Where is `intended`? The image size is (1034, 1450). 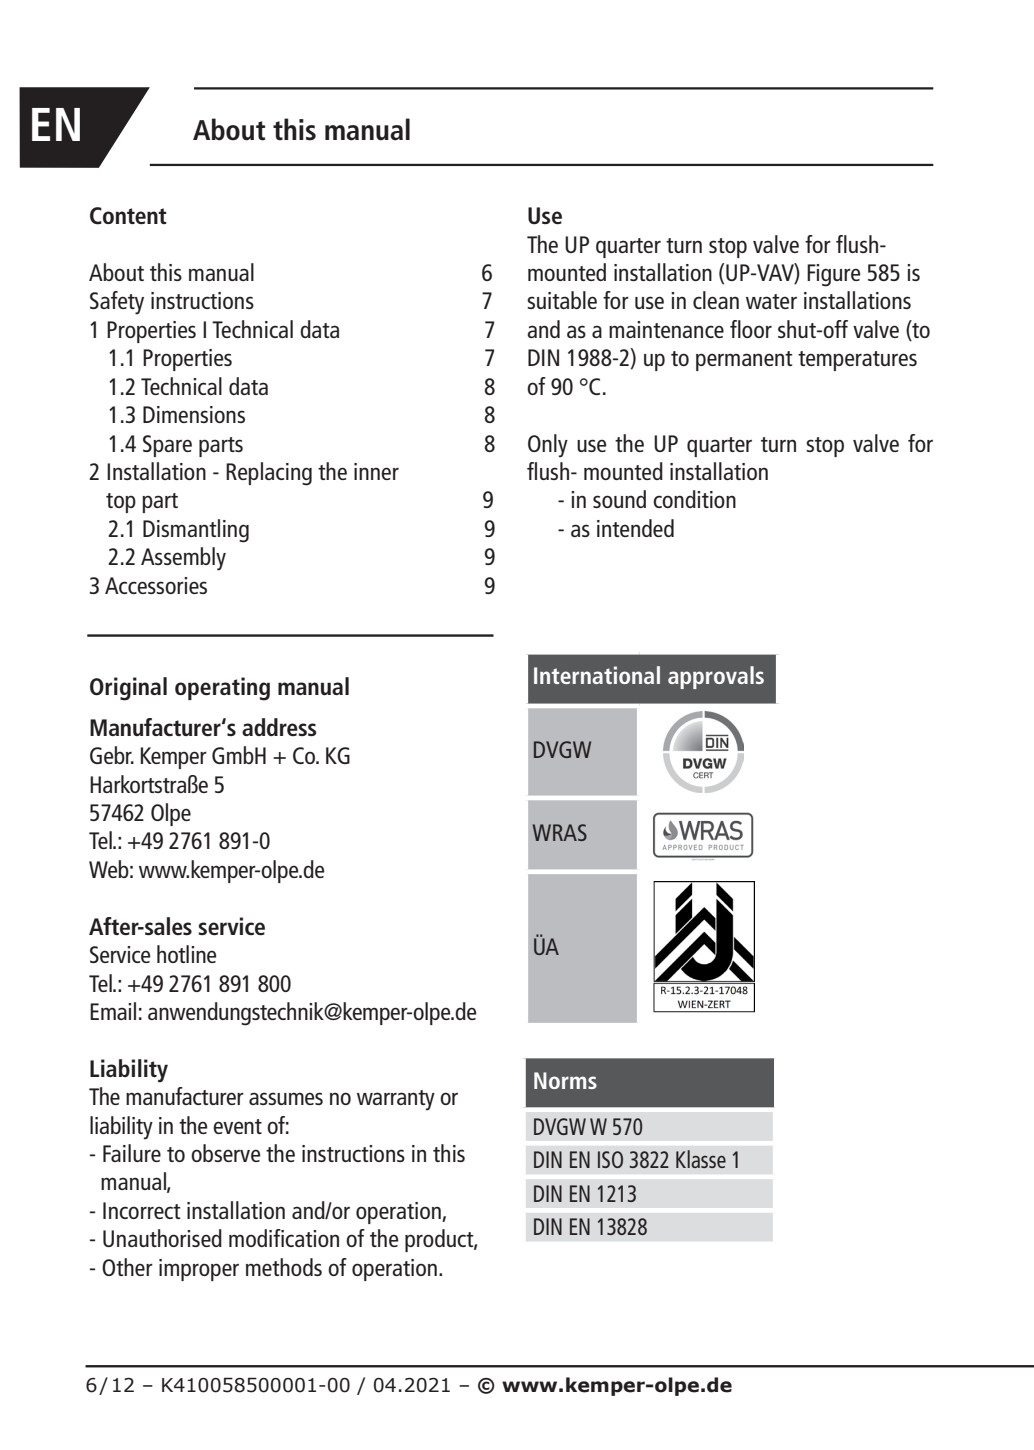 intended is located at coordinates (635, 528).
